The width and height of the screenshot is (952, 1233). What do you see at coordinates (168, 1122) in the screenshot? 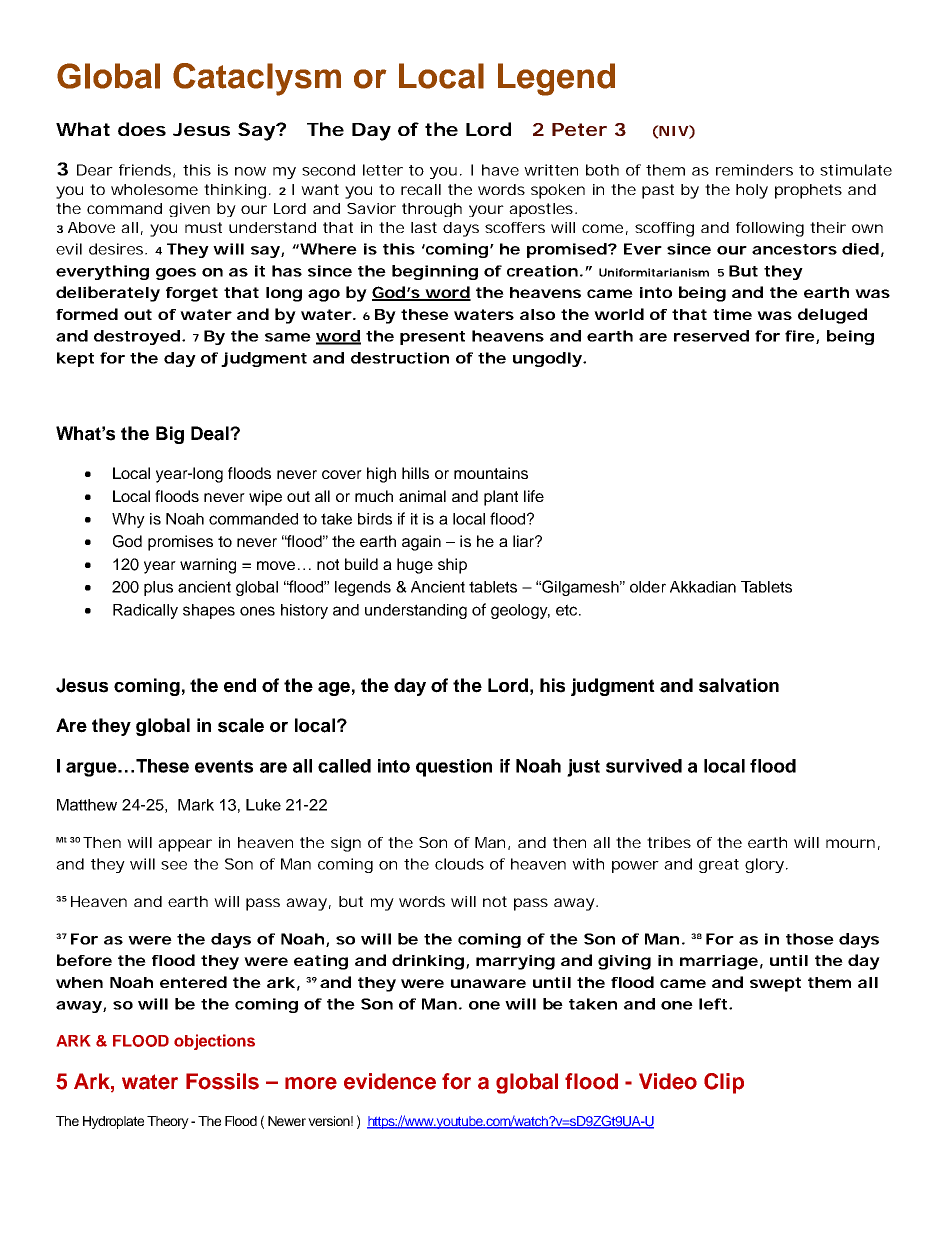
I see `Theory` at bounding box center [168, 1122].
